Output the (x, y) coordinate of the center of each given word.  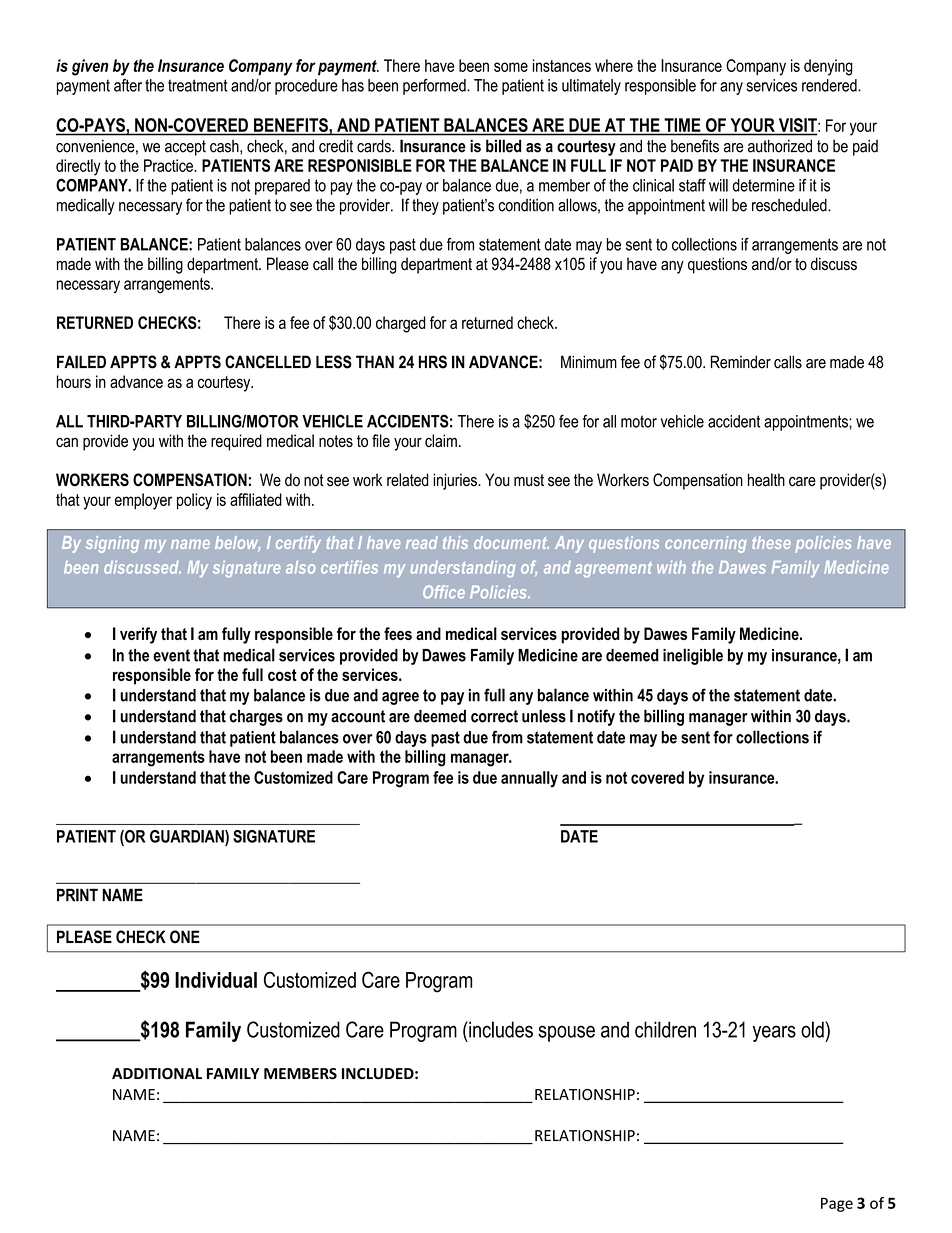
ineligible (693, 656)
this (455, 542)
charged (401, 324)
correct (494, 716)
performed (435, 87)
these (771, 542)
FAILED (81, 362)
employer (143, 501)
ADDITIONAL (157, 1074)
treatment (198, 85)
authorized (780, 146)
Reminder (741, 362)
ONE (185, 937)
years (774, 1033)
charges (256, 718)
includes (500, 1029)
